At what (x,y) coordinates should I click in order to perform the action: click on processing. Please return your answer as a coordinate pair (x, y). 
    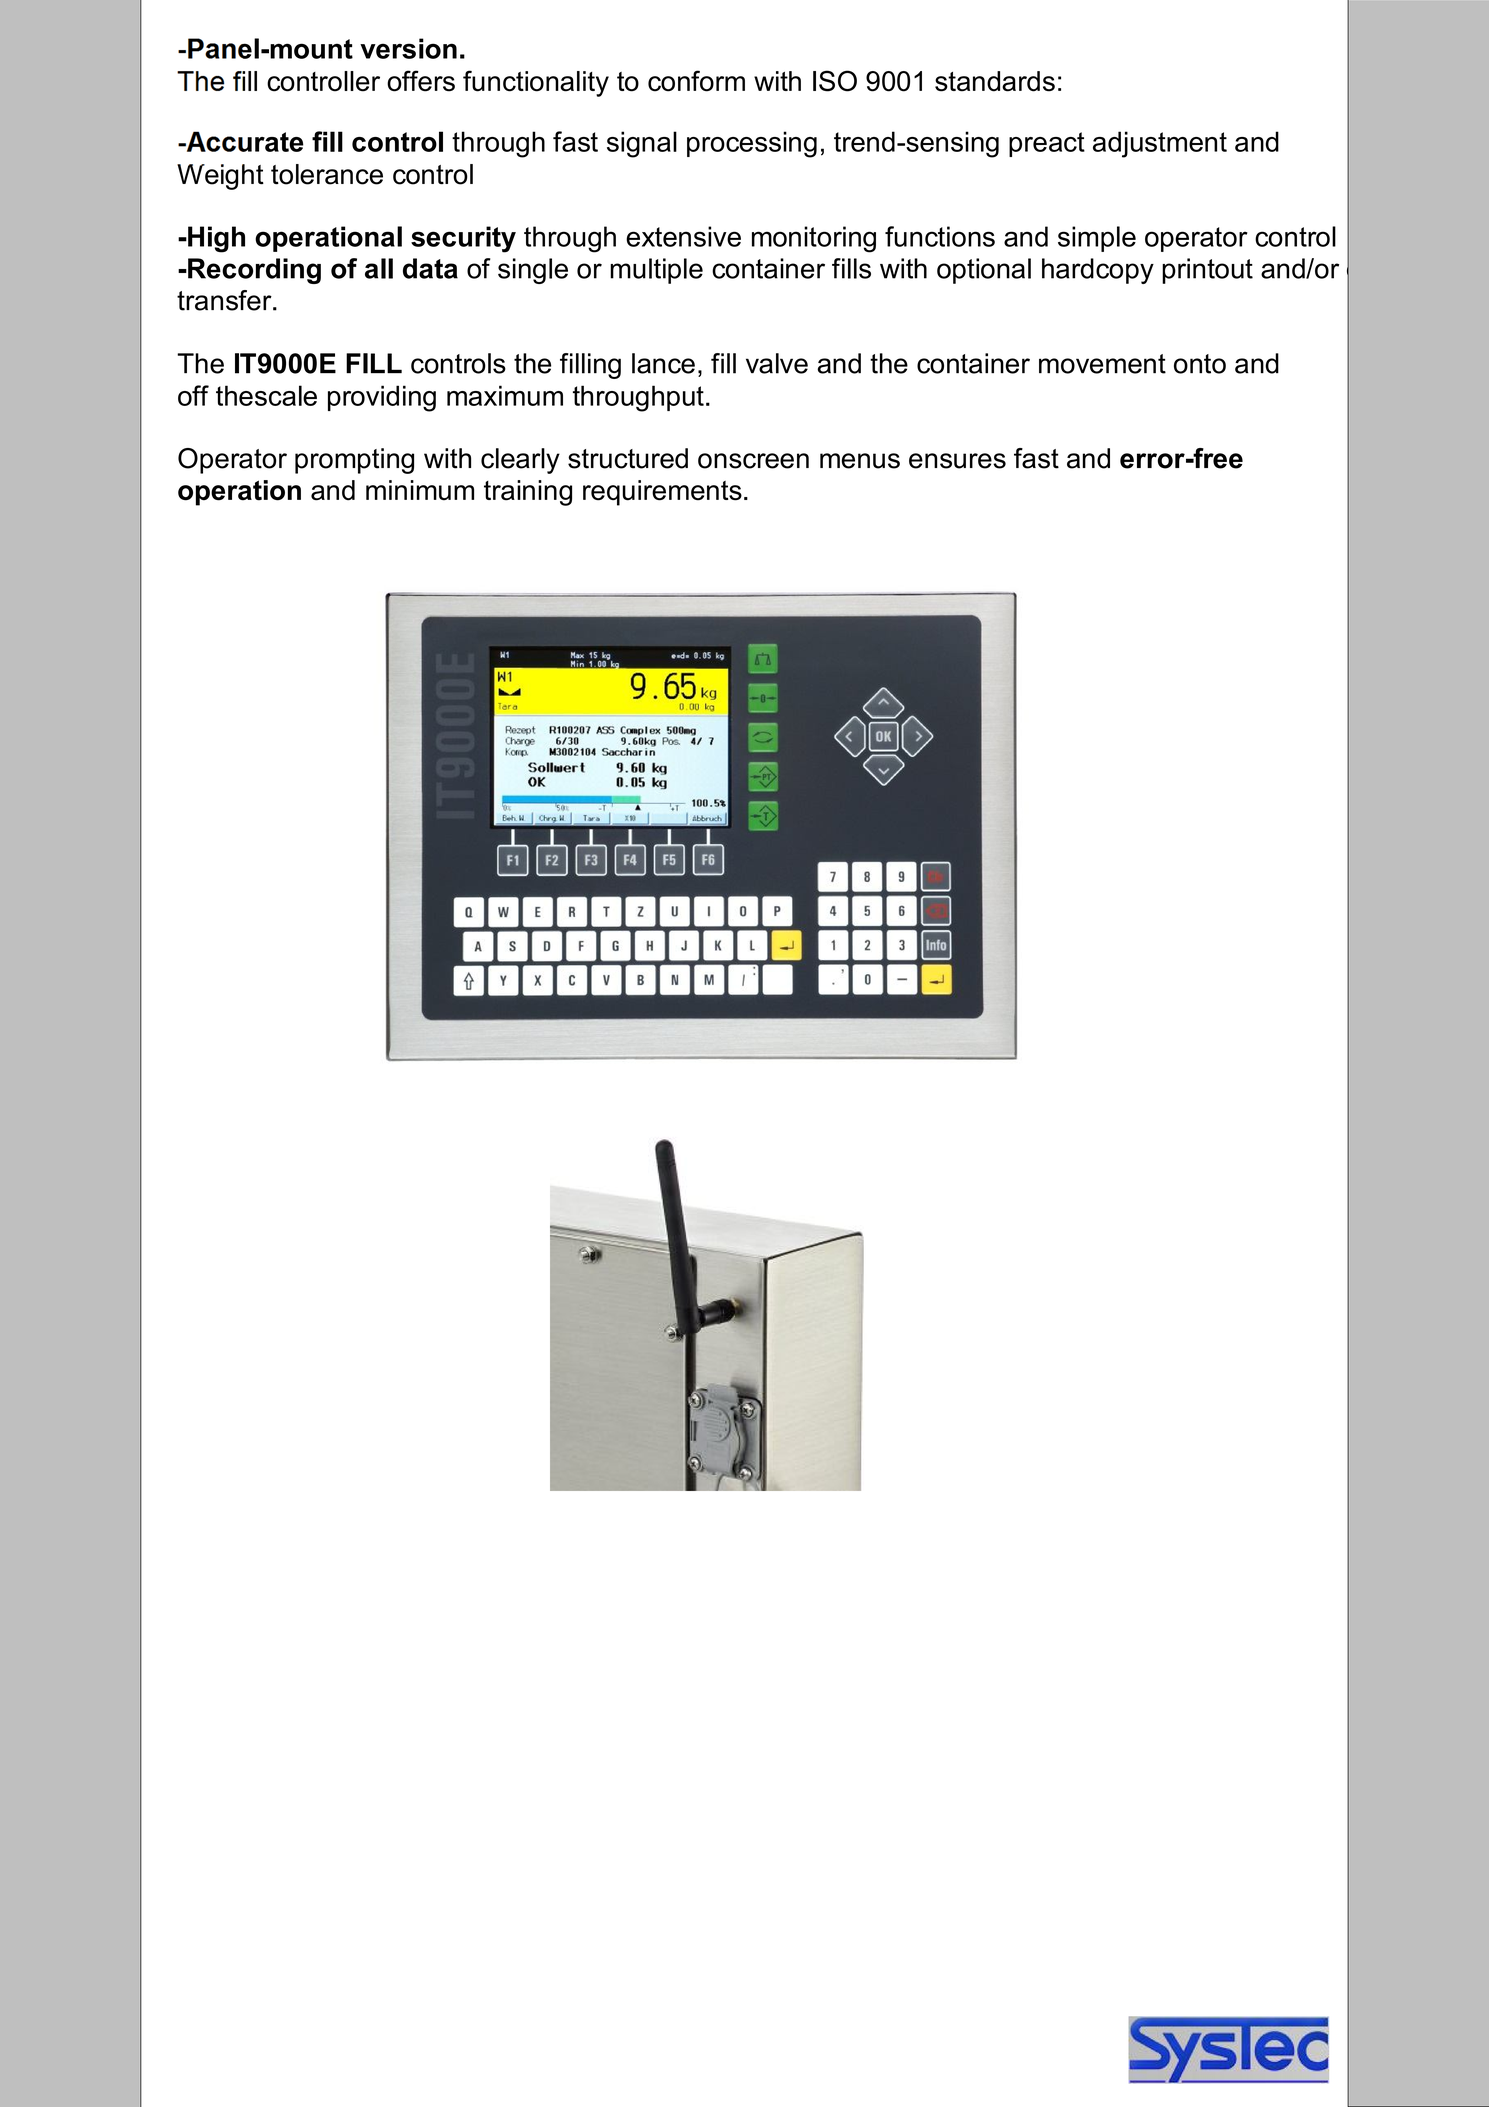
    Looking at the image, I should click on (752, 144).
